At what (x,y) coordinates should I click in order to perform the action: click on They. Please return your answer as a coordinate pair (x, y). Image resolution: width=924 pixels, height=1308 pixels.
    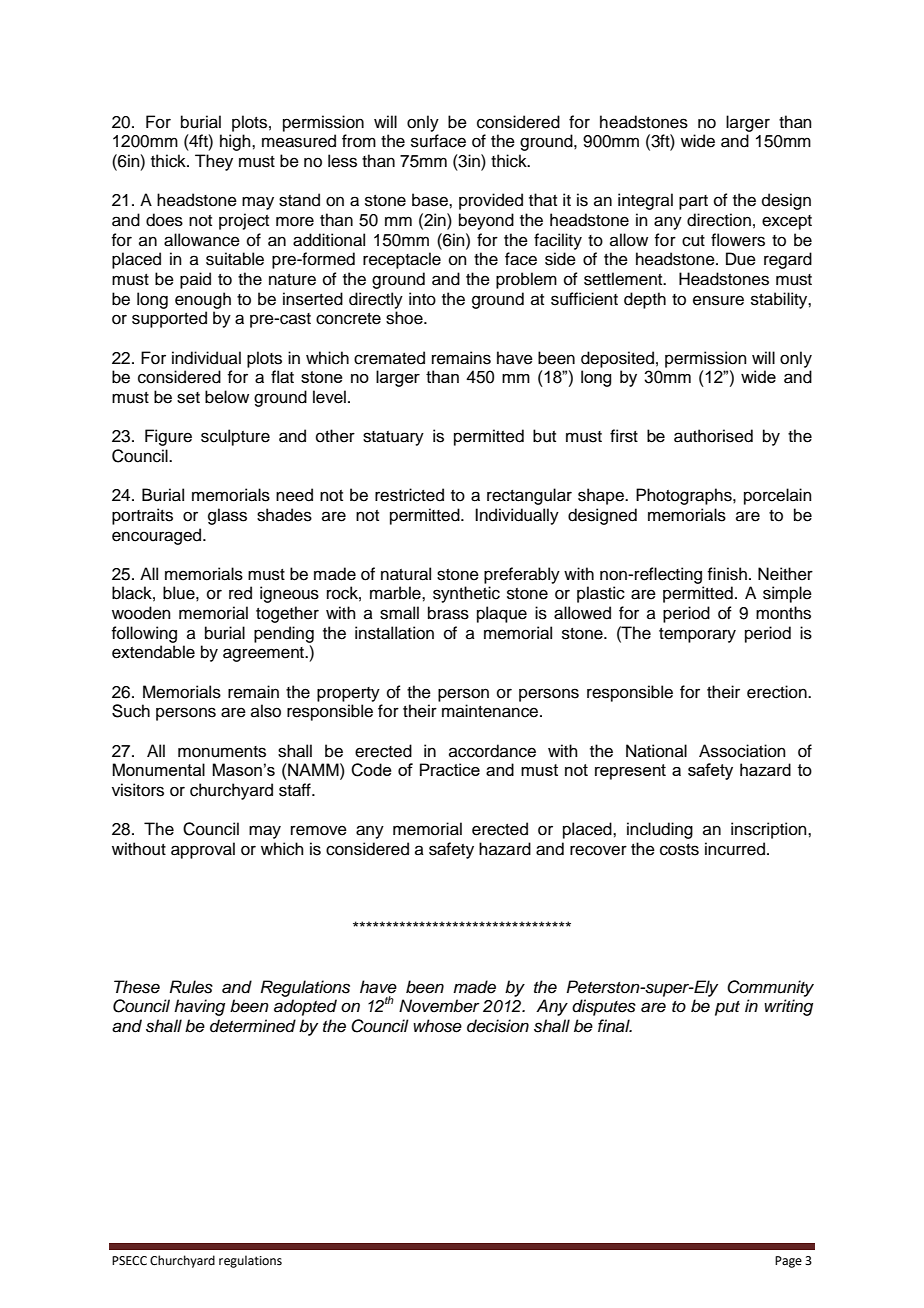
    Looking at the image, I should click on (214, 162).
